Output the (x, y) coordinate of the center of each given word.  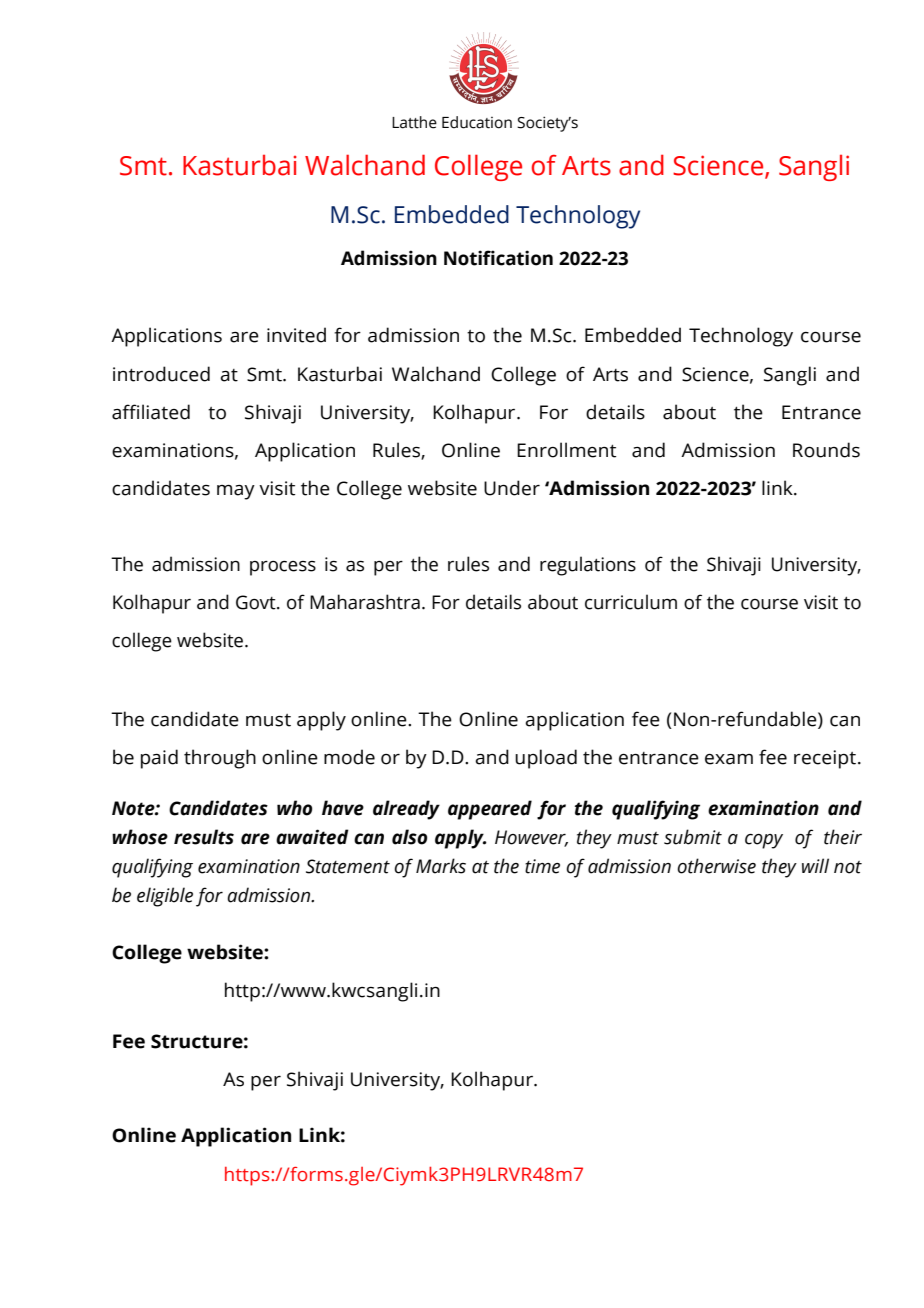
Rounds (826, 450)
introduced (161, 374)
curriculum (631, 602)
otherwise (716, 866)
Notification (498, 258)
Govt (257, 602)
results (204, 837)
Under (512, 488)
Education (477, 122)
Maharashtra (365, 602)
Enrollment (566, 450)
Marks (441, 866)
